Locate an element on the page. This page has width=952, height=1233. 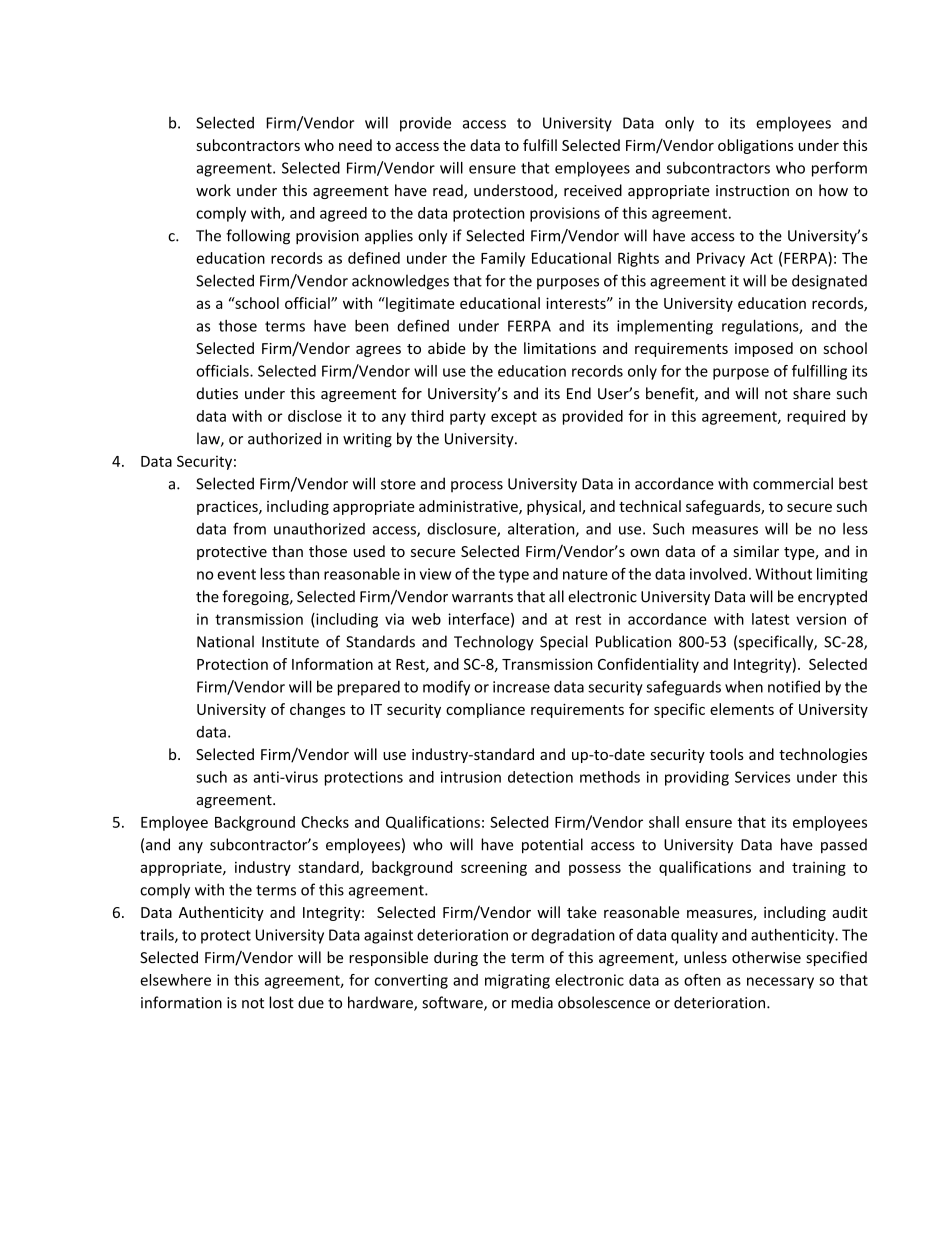
necessary is located at coordinates (780, 983).
